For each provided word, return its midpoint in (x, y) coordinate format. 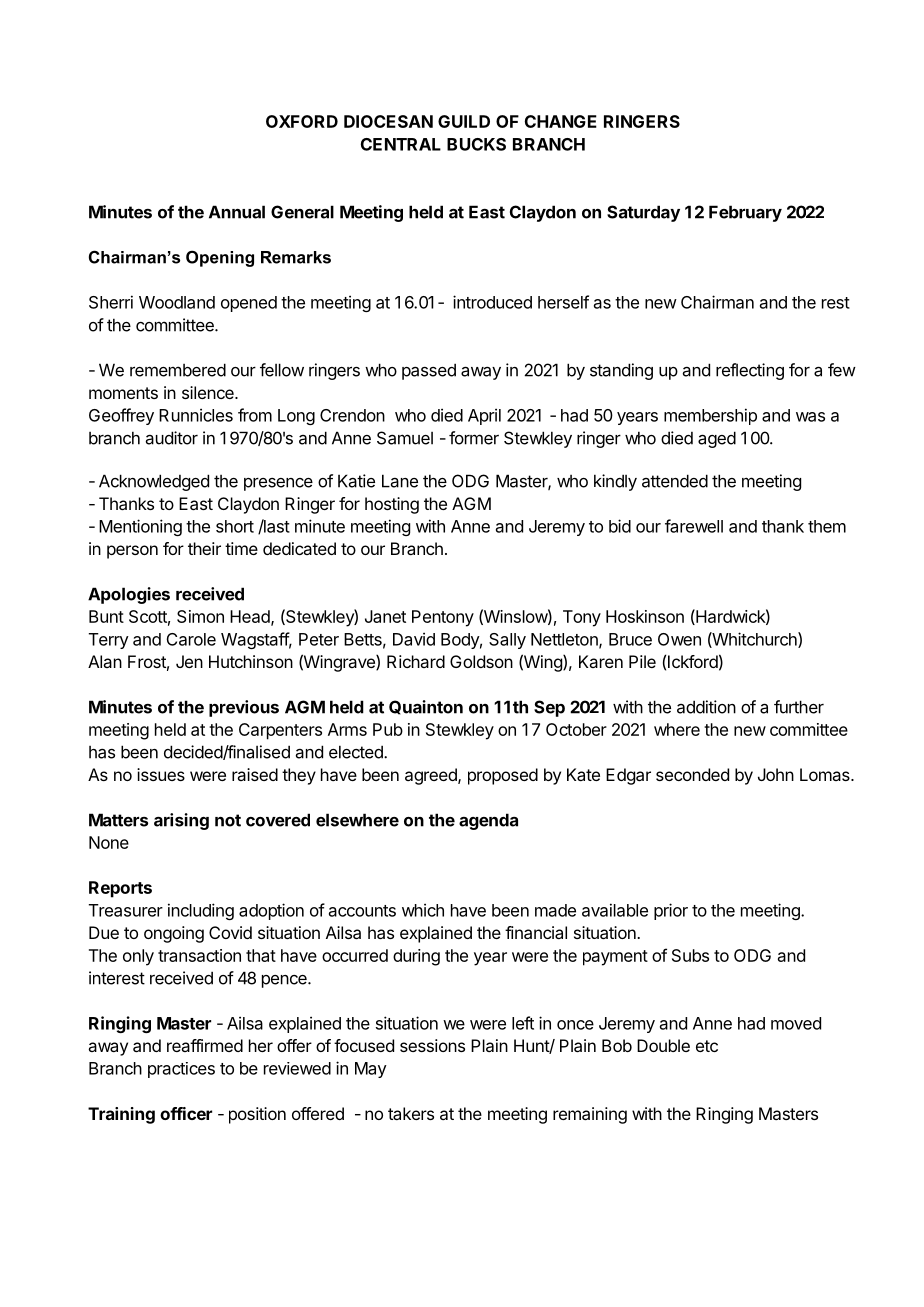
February (745, 213)
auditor (172, 438)
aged (717, 439)
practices (181, 1070)
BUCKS (476, 144)
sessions (432, 1045)
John (776, 774)
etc (707, 1046)
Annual (237, 212)
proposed (503, 776)
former (474, 438)
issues (161, 774)
